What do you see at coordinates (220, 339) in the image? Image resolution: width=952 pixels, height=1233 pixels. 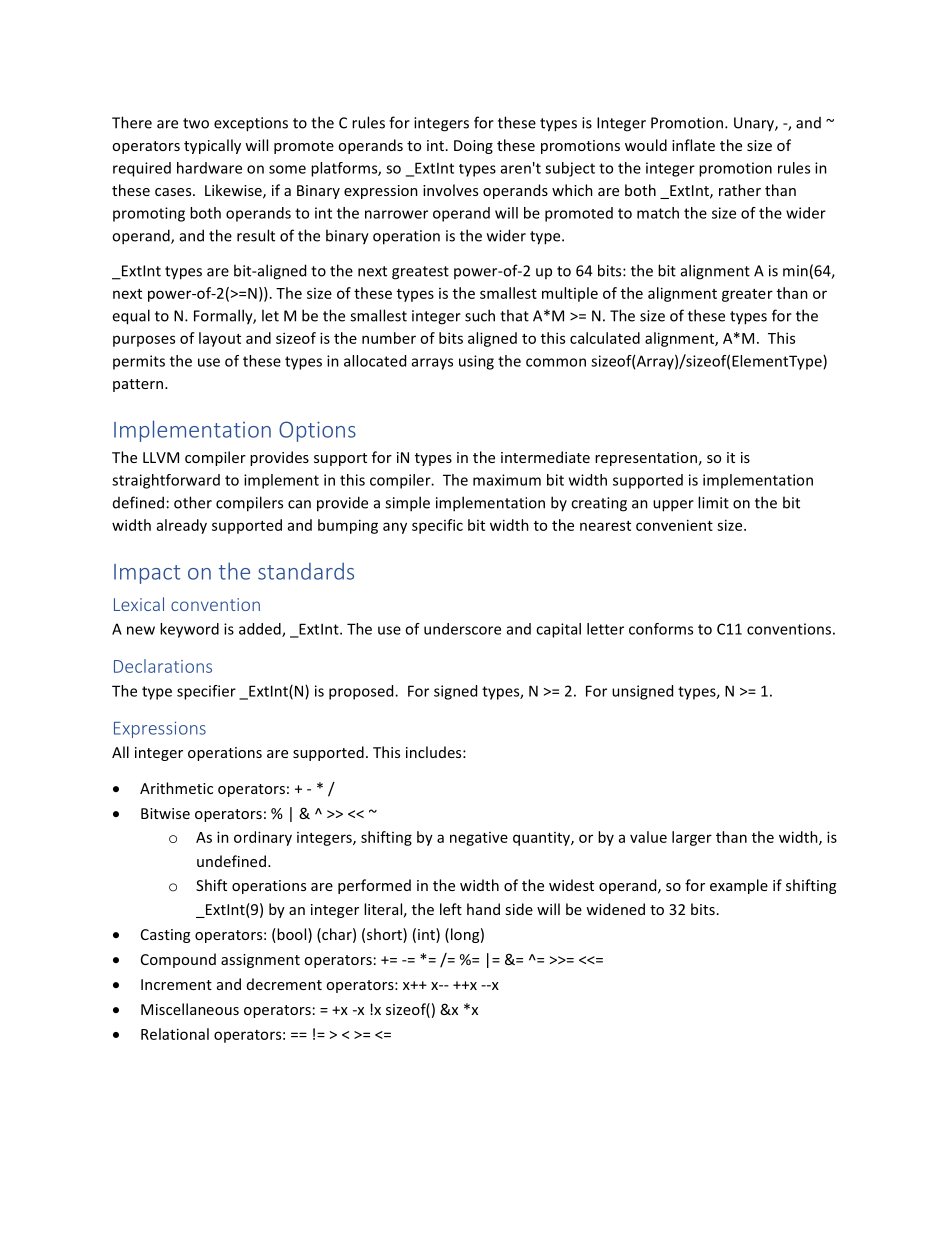 I see `layout` at bounding box center [220, 339].
